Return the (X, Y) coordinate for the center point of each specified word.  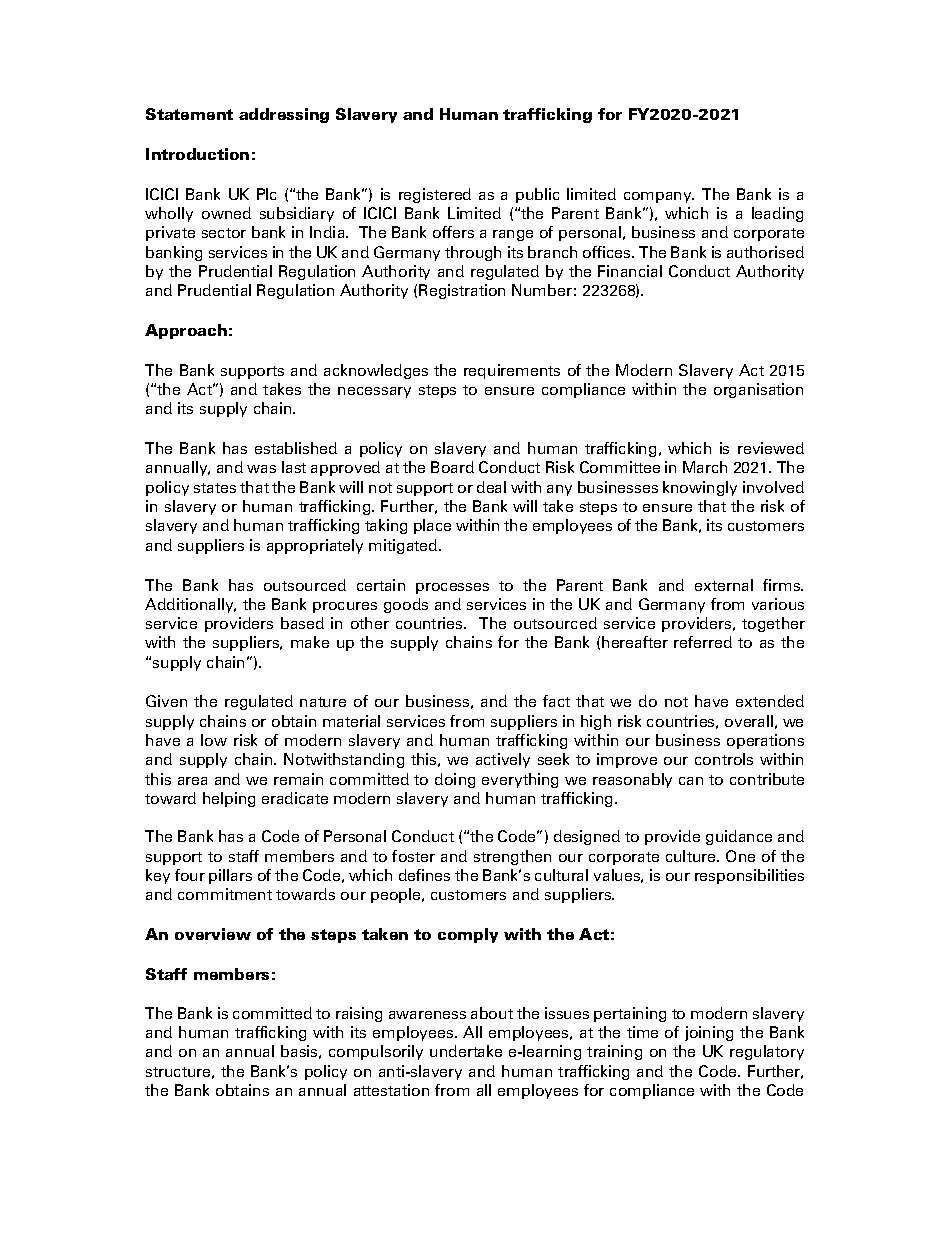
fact (556, 701)
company (659, 197)
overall (749, 721)
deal (491, 487)
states (215, 488)
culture (692, 856)
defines (424, 875)
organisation (758, 390)
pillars (230, 876)
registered (435, 195)
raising (359, 1014)
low (214, 740)
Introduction (197, 154)
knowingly (700, 488)
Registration (462, 291)
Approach (186, 331)
